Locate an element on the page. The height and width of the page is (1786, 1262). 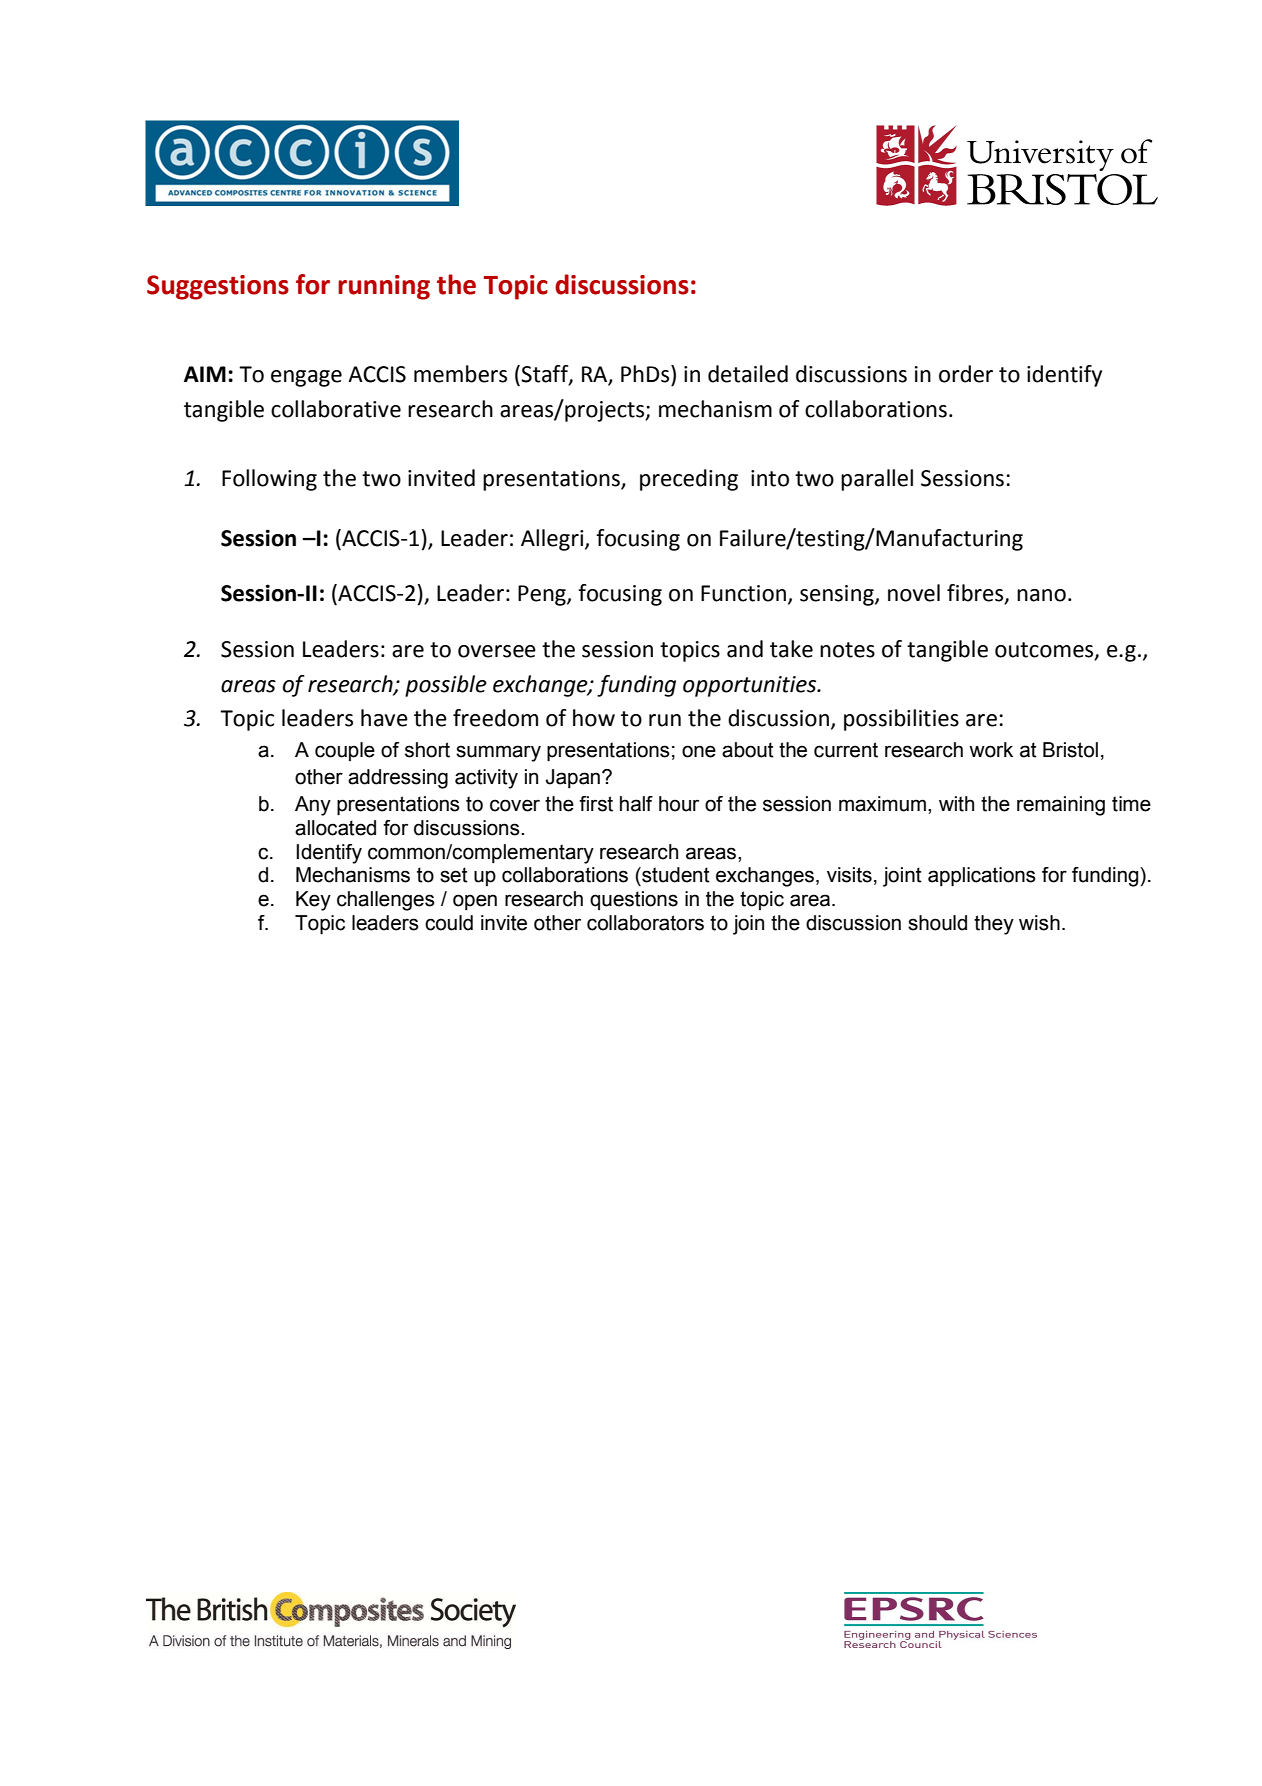
questions is located at coordinates (634, 900).
